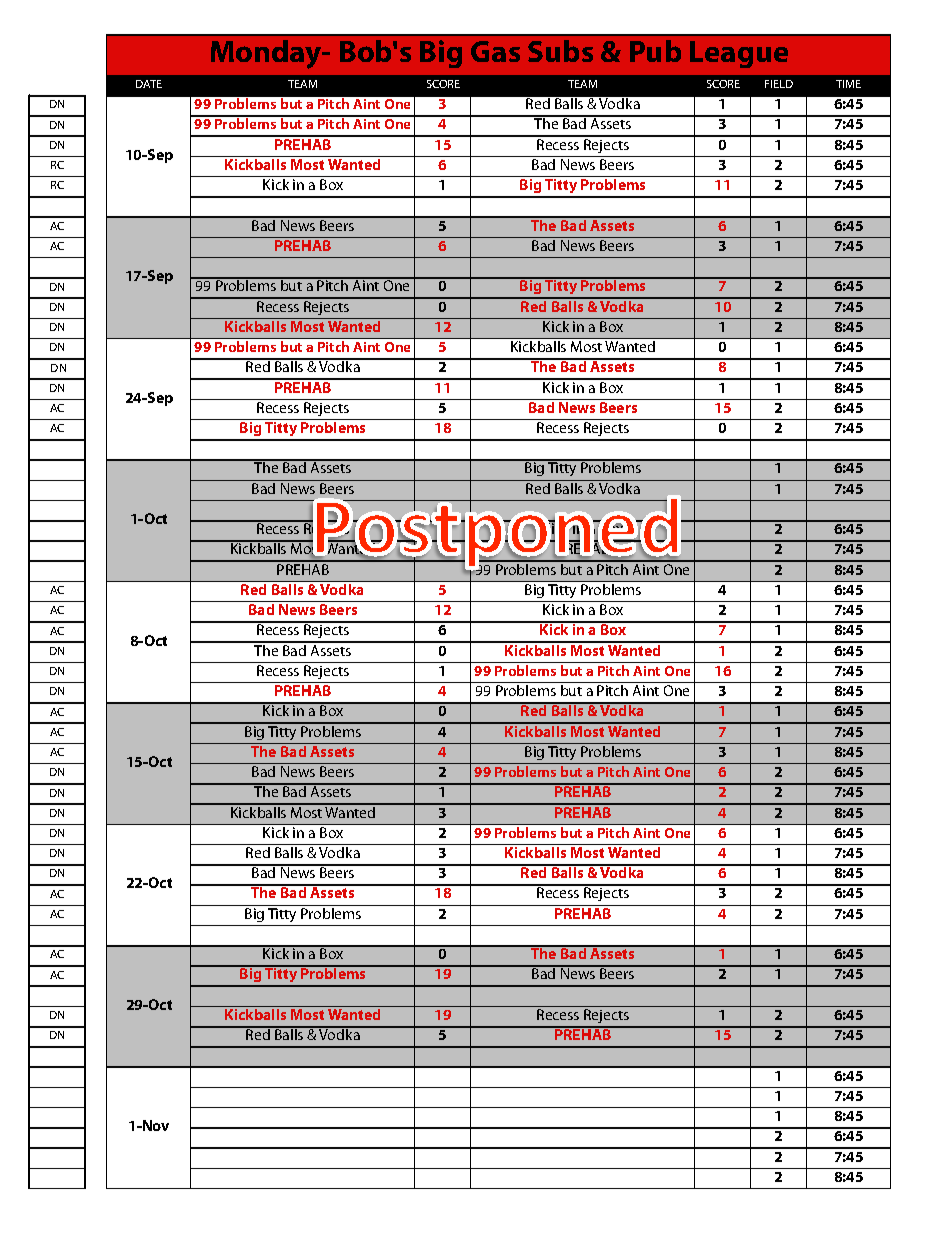  I want to click on FIELD, so click(779, 84).
